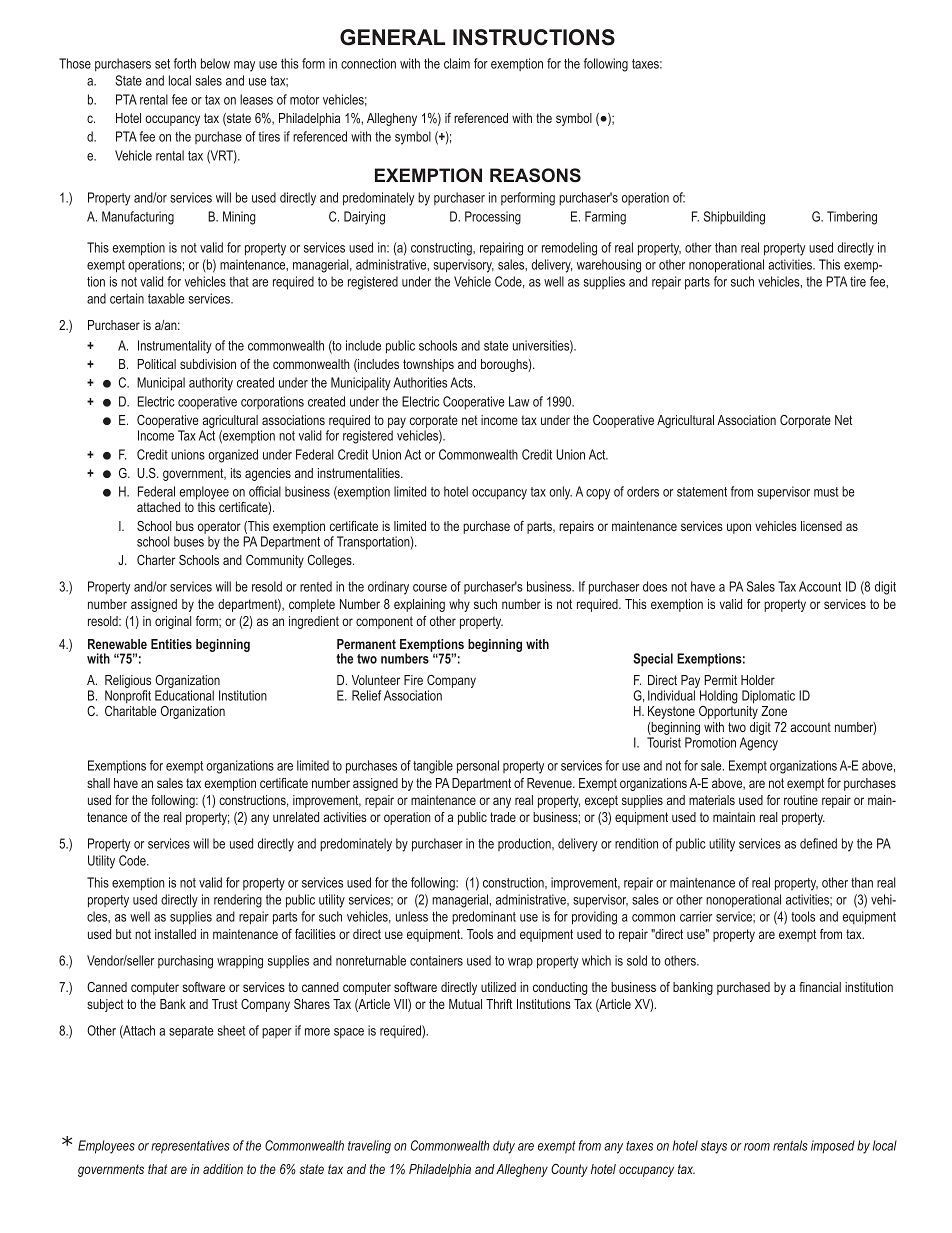  Describe the element at coordinates (457, 63) in the document. I see `claim` at that location.
